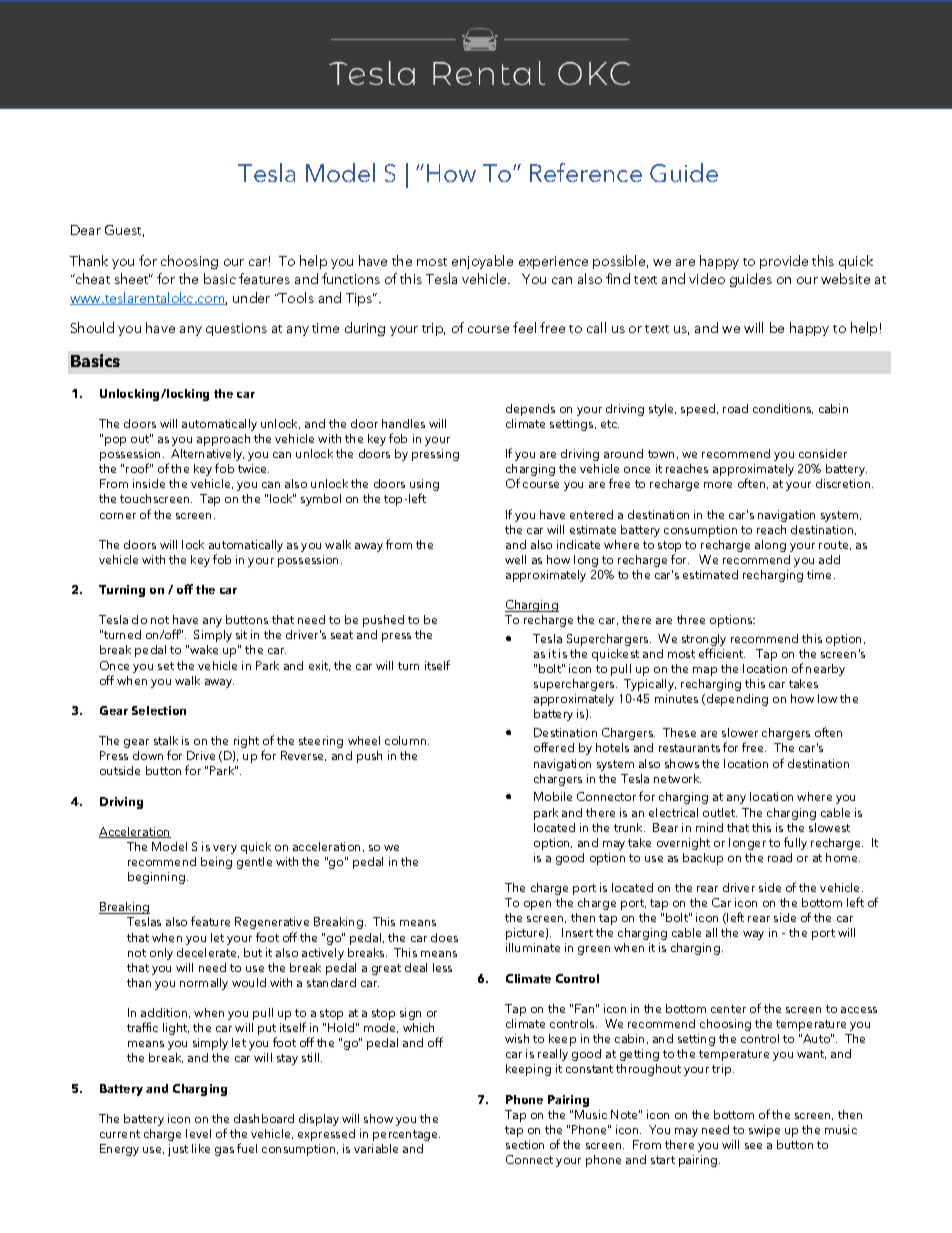  Describe the element at coordinates (530, 410) in the screenshot. I see `depends` at that location.
